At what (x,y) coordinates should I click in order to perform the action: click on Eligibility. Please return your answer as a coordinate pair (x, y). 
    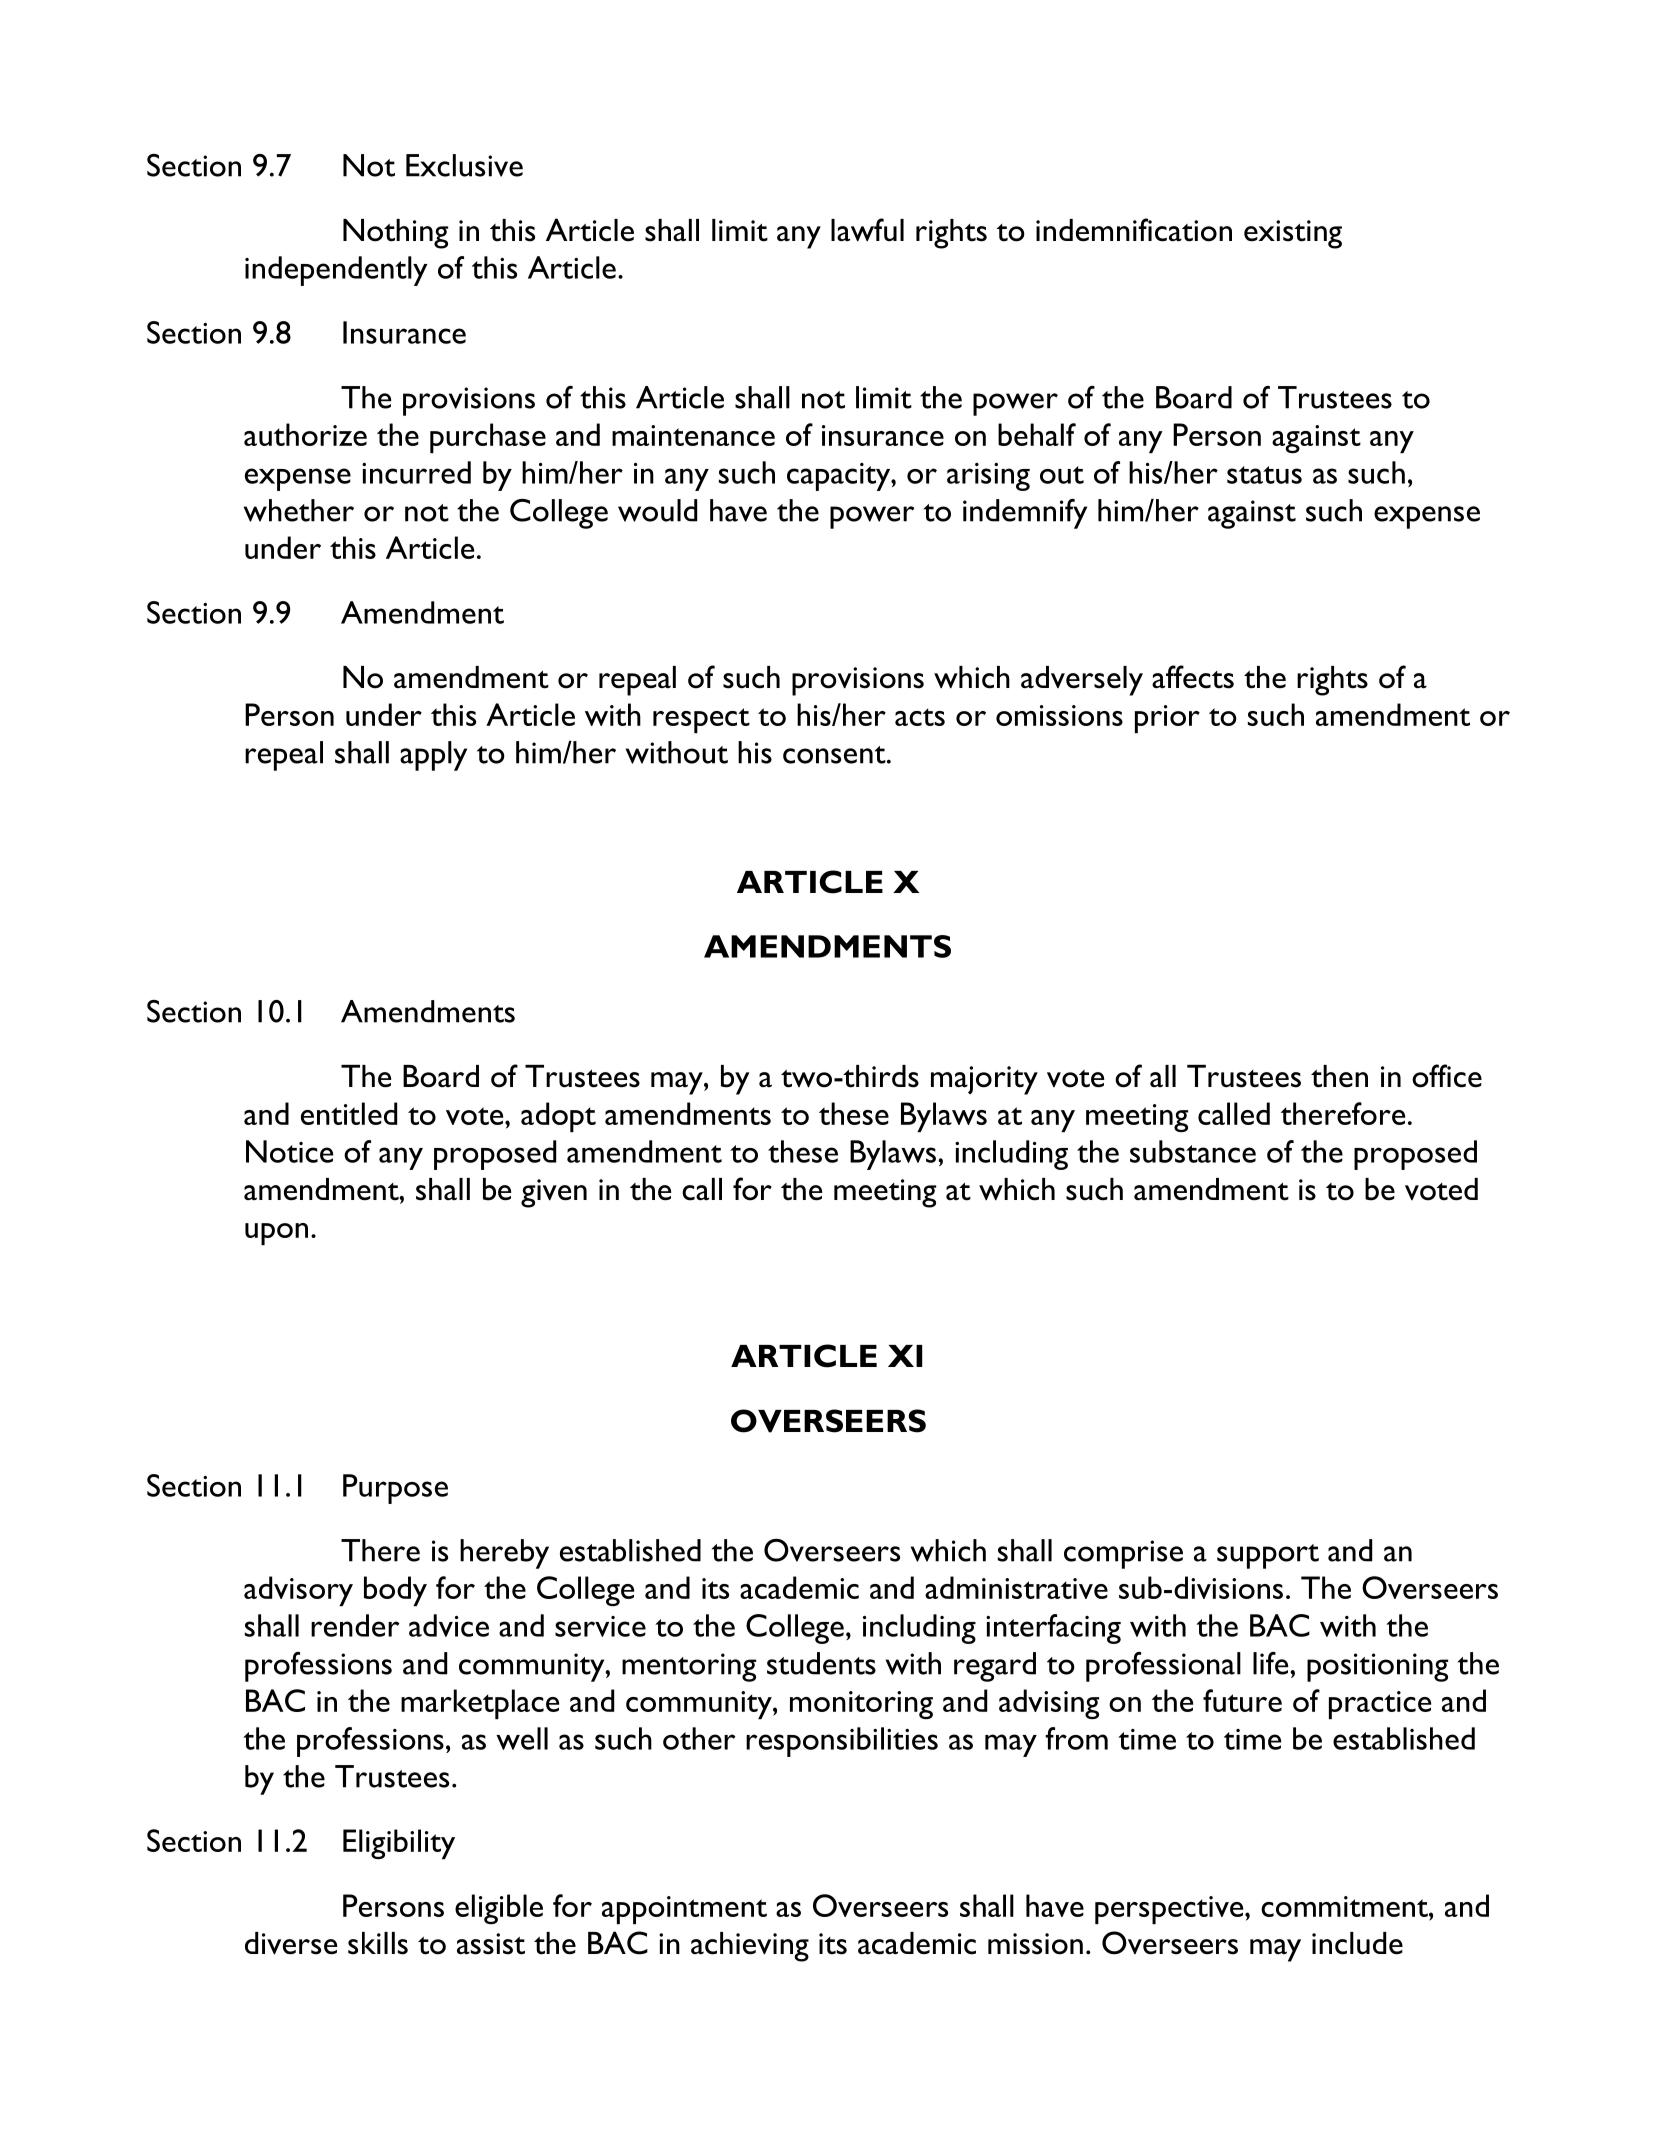
    Looking at the image, I should click on (399, 1844).
